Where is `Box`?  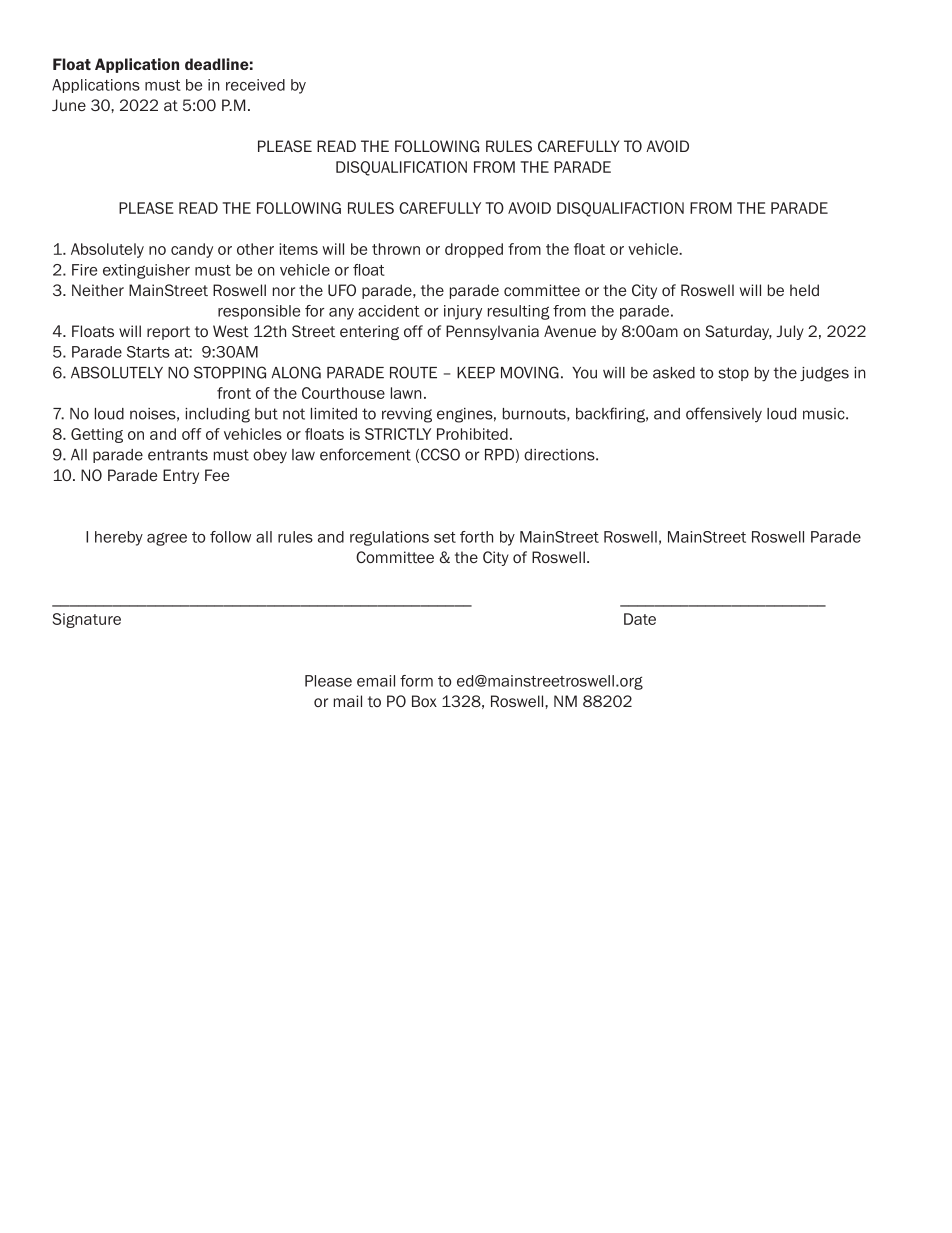 Box is located at coordinates (424, 701).
